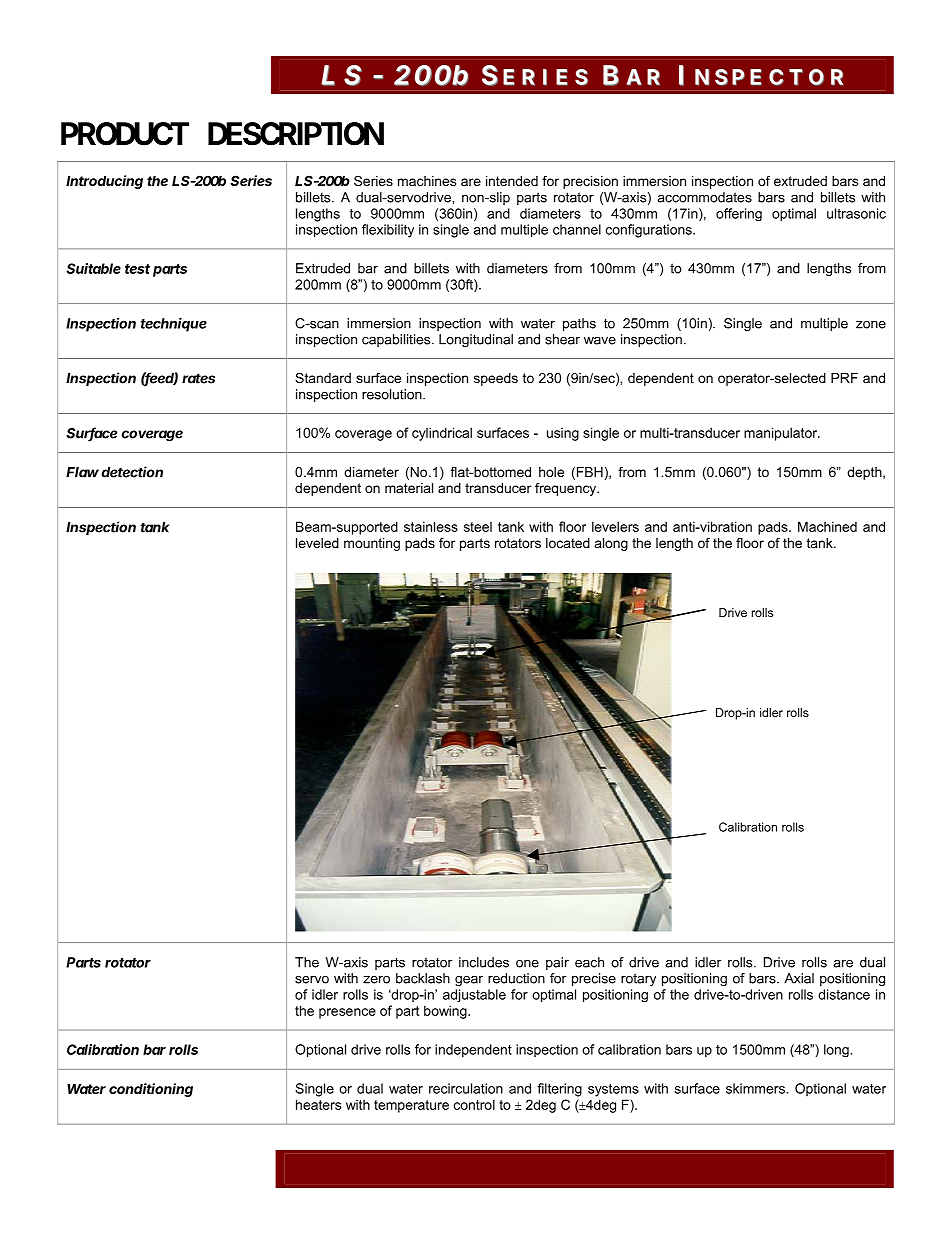  Describe the element at coordinates (512, 181) in the screenshot. I see `intended` at that location.
